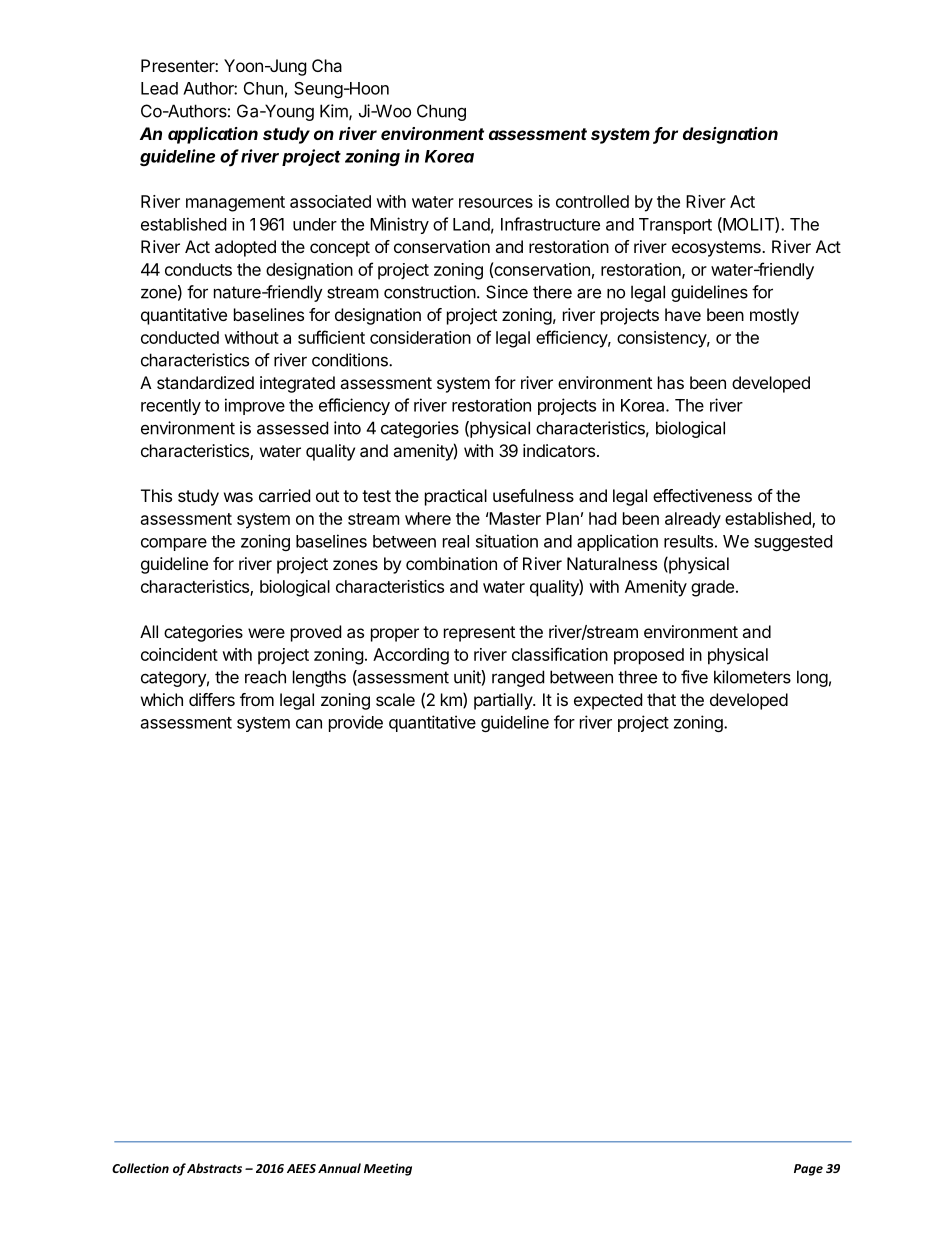 The width and height of the screenshot is (952, 1233). Describe the element at coordinates (808, 1170) in the screenshot. I see `Page` at that location.
